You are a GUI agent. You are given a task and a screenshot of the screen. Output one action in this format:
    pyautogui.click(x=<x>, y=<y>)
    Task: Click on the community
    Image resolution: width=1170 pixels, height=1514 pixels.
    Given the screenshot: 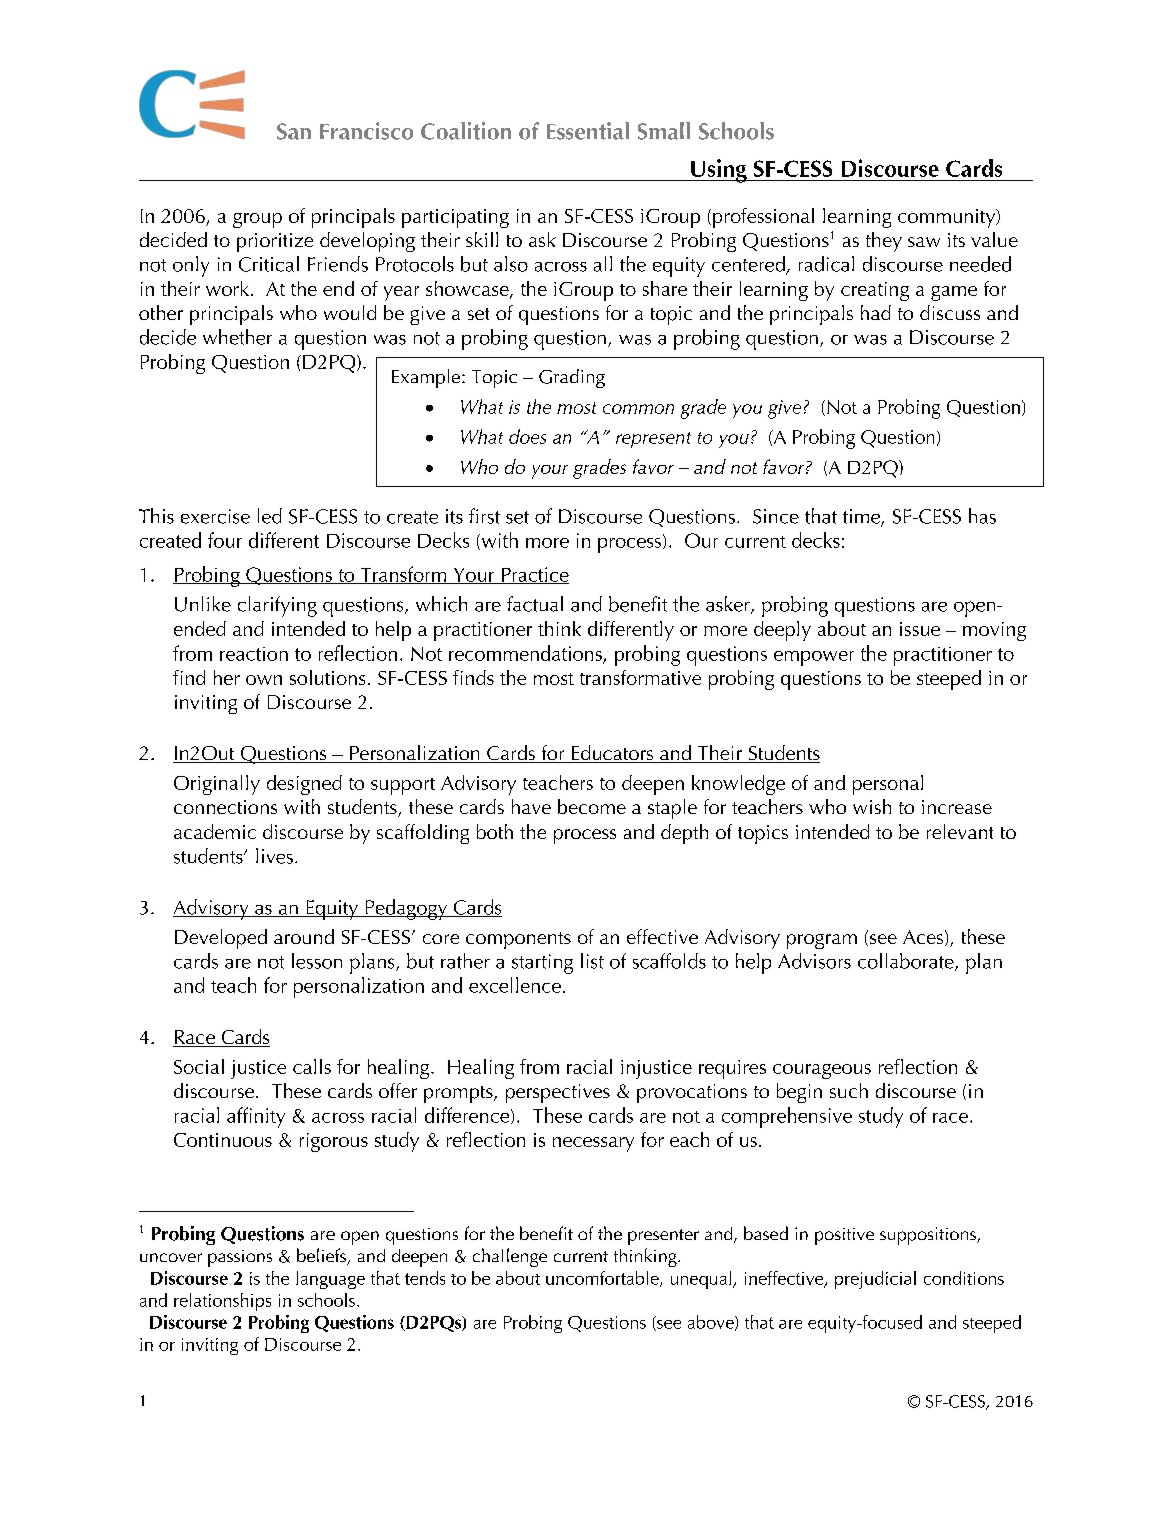 What is the action you would take?
    pyautogui.click(x=948, y=218)
